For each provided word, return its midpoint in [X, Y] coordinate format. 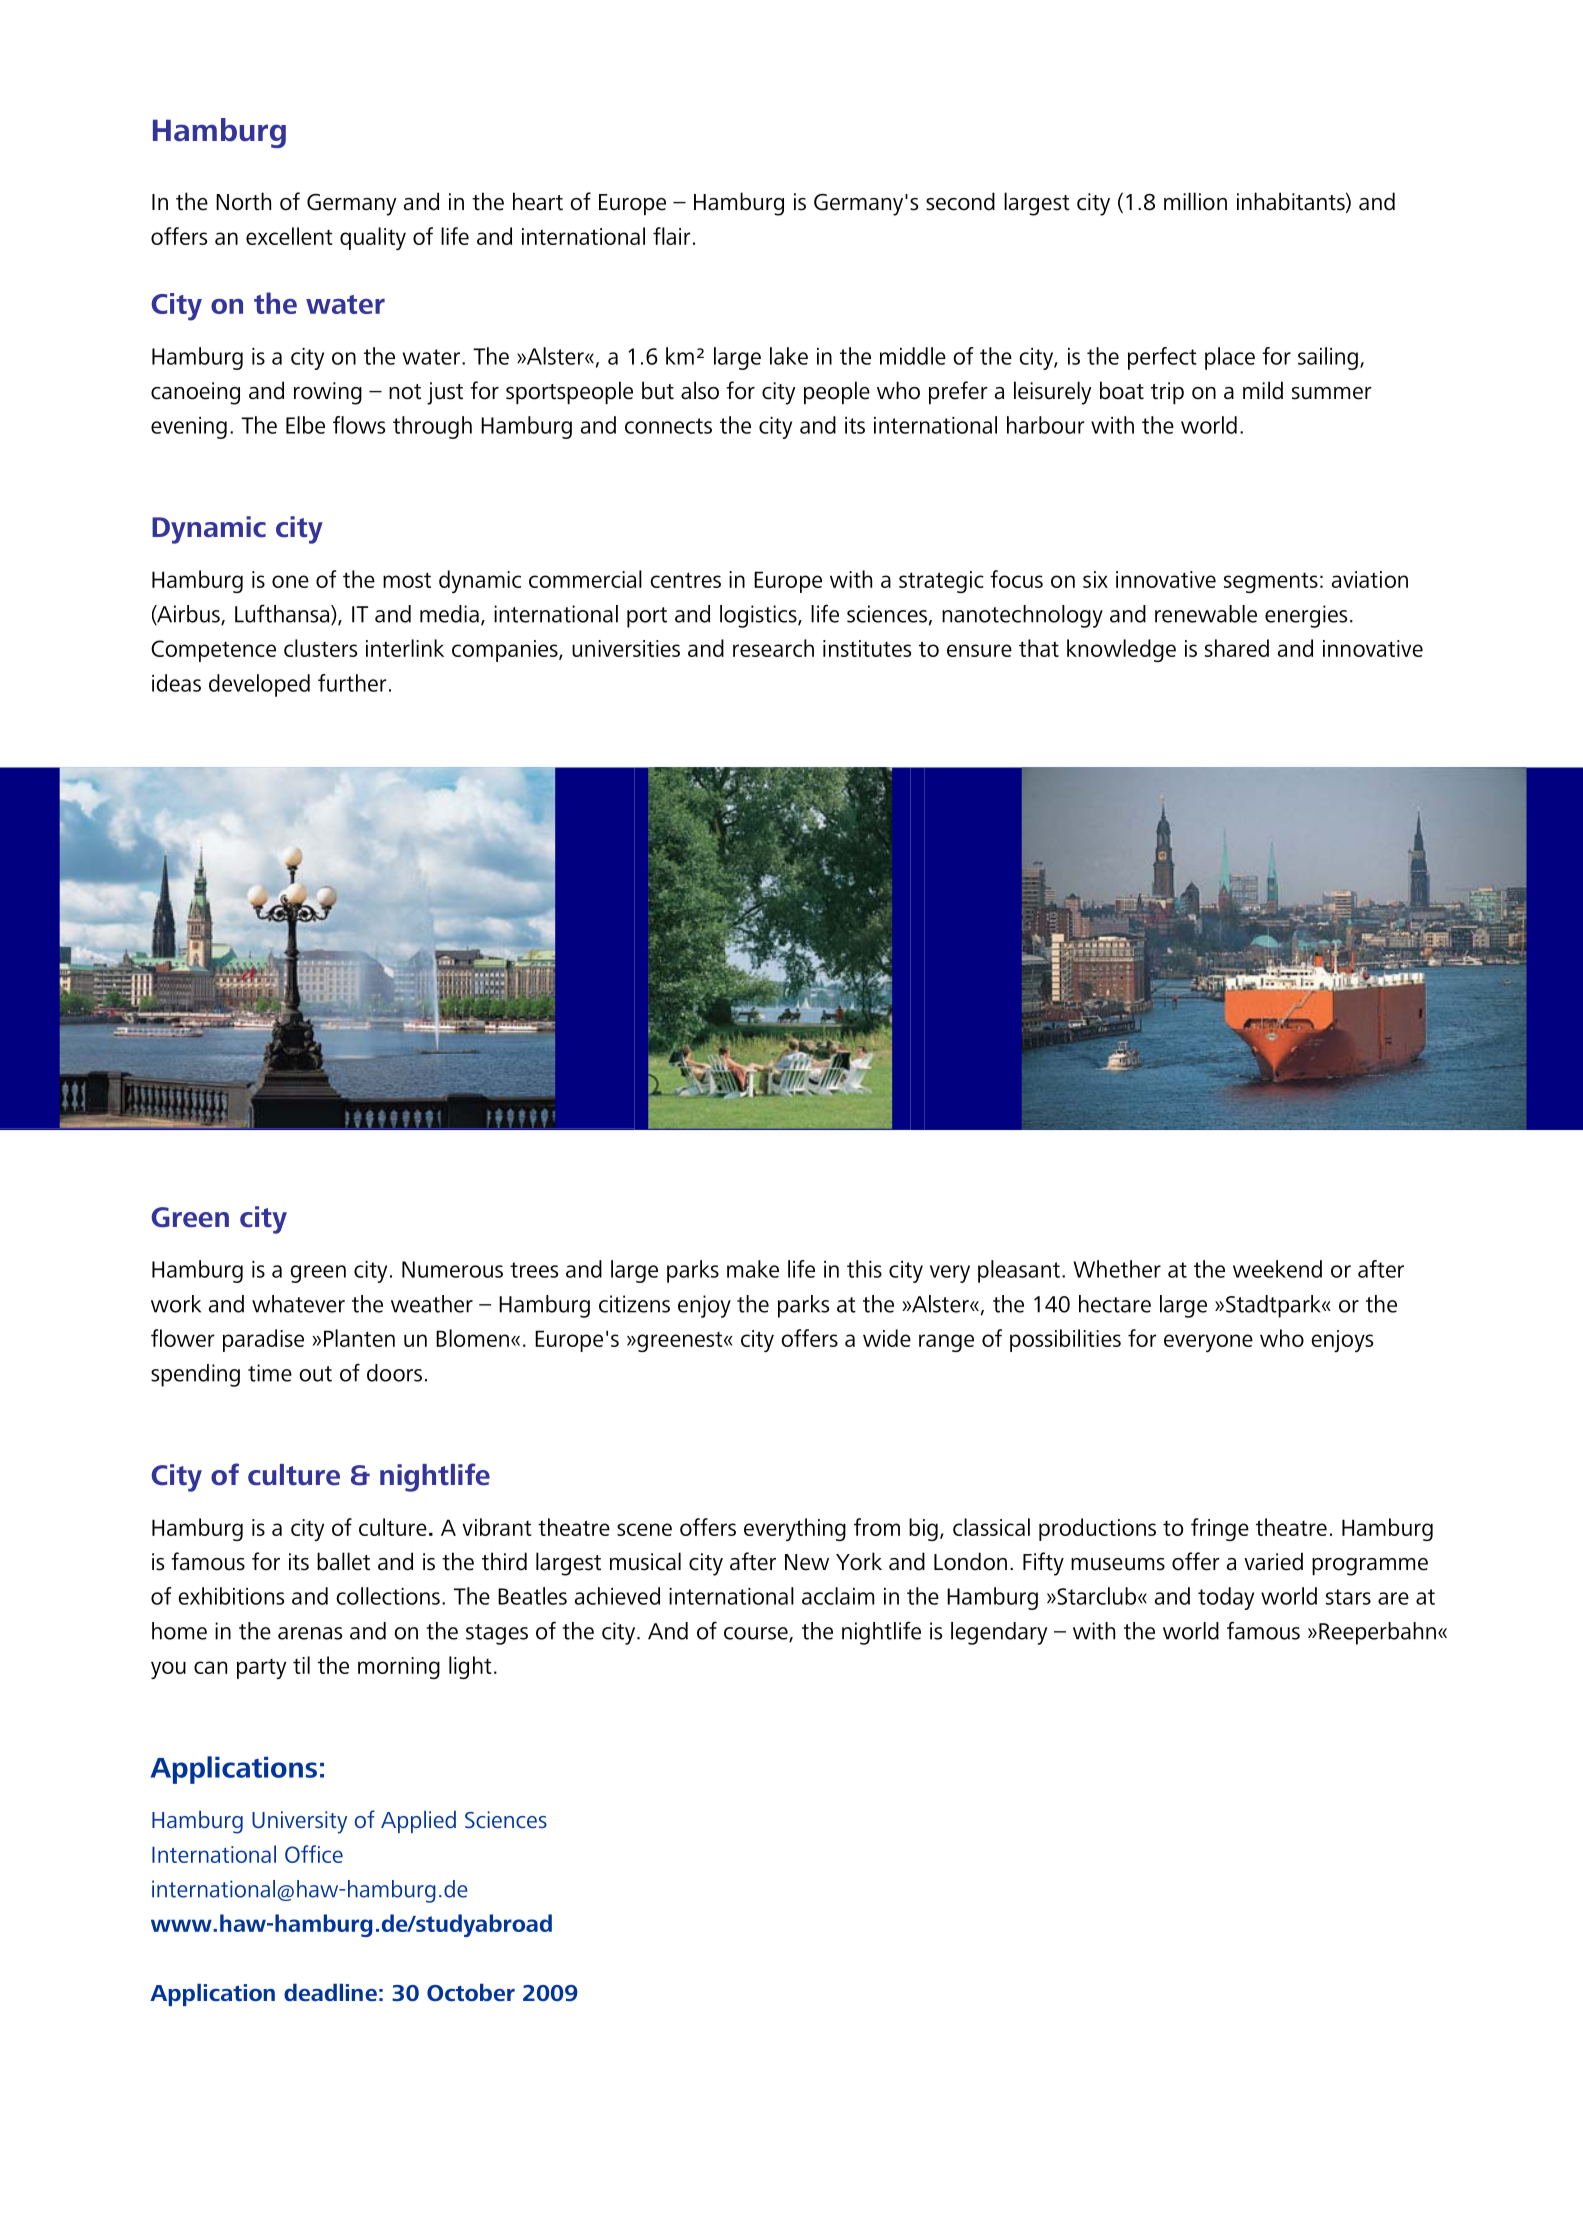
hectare [1115, 1304]
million [1195, 201]
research [773, 648]
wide [887, 1338]
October [471, 1992]
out [315, 1374]
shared [1237, 648]
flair [672, 236]
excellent [289, 236]
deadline [330, 1992]
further [352, 683]
